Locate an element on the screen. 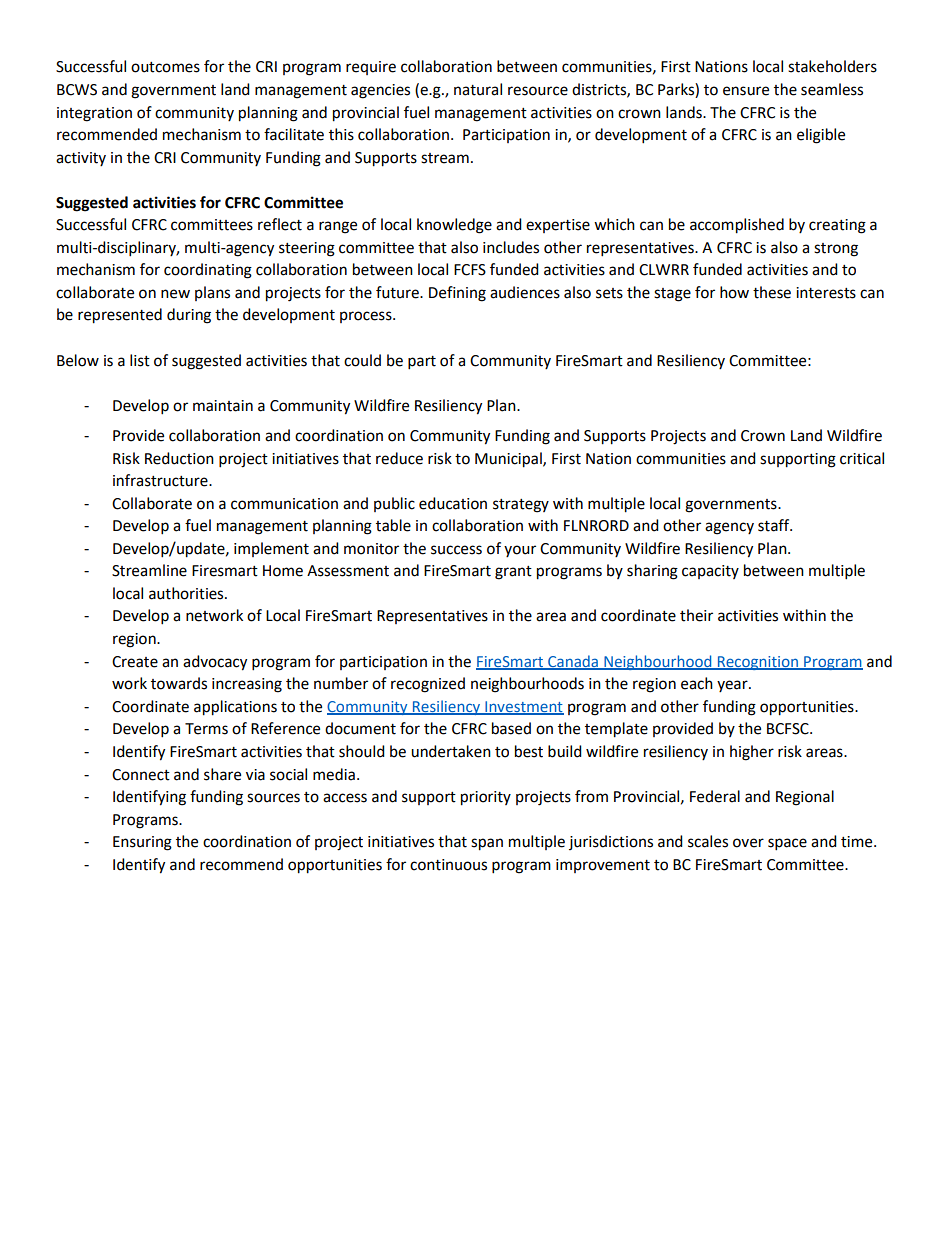 This screenshot has width=952, height=1233. natural is located at coordinates (478, 89).
